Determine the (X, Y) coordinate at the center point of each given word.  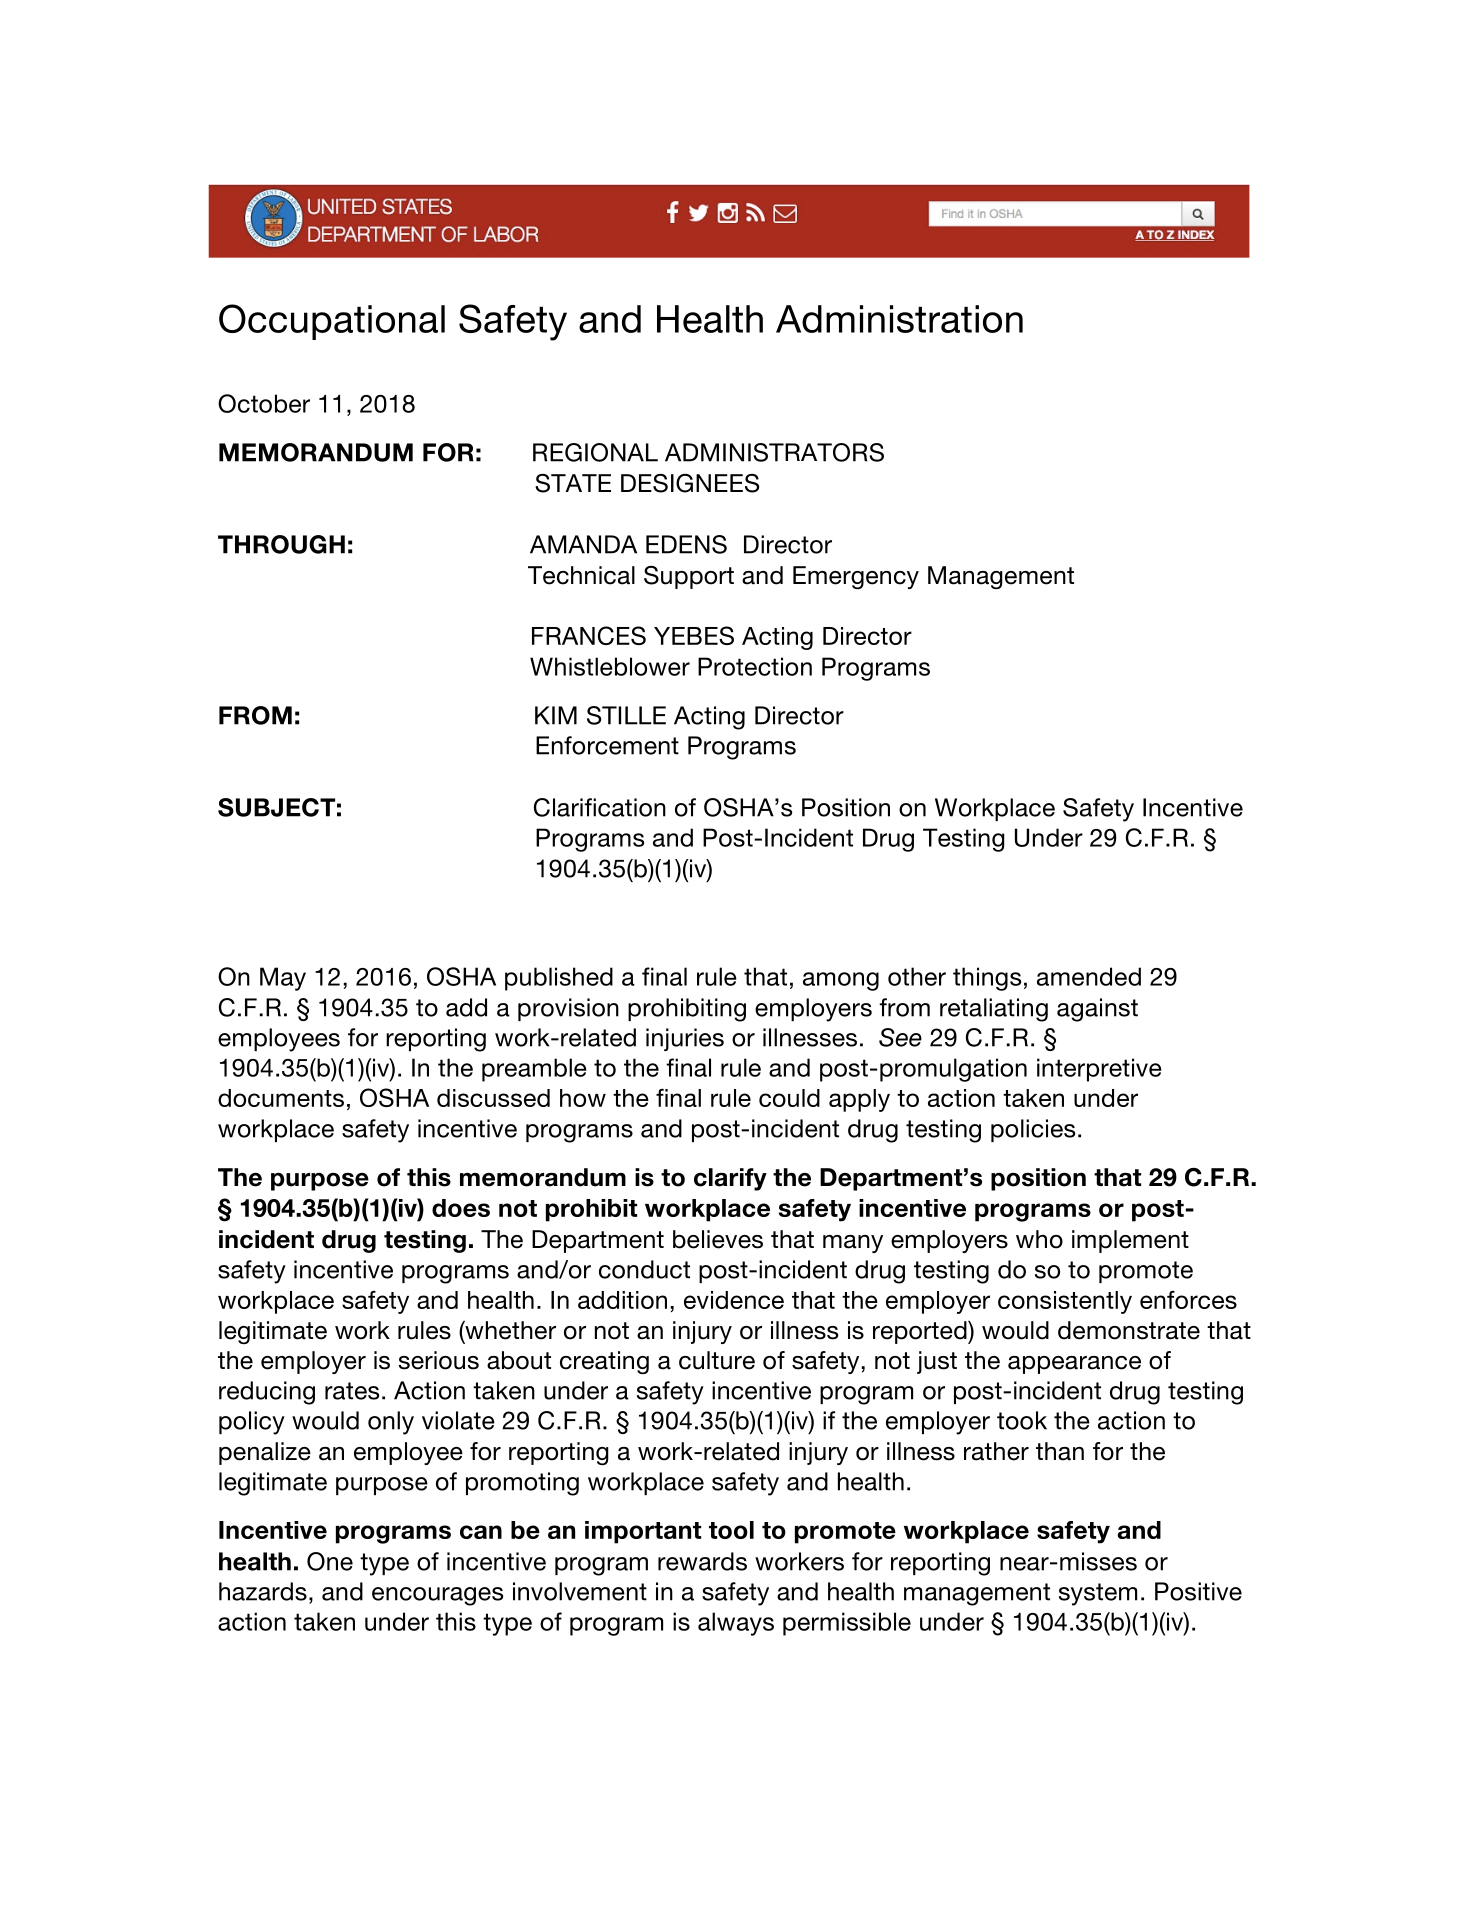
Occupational (332, 322)
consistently (1065, 1302)
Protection (755, 666)
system (1098, 1594)
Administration (899, 319)
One (330, 1561)
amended (1089, 976)
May (283, 979)
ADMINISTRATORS (774, 452)
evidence (734, 1300)
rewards (702, 1561)
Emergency (856, 577)
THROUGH (281, 544)
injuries (685, 1039)
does (461, 1208)
